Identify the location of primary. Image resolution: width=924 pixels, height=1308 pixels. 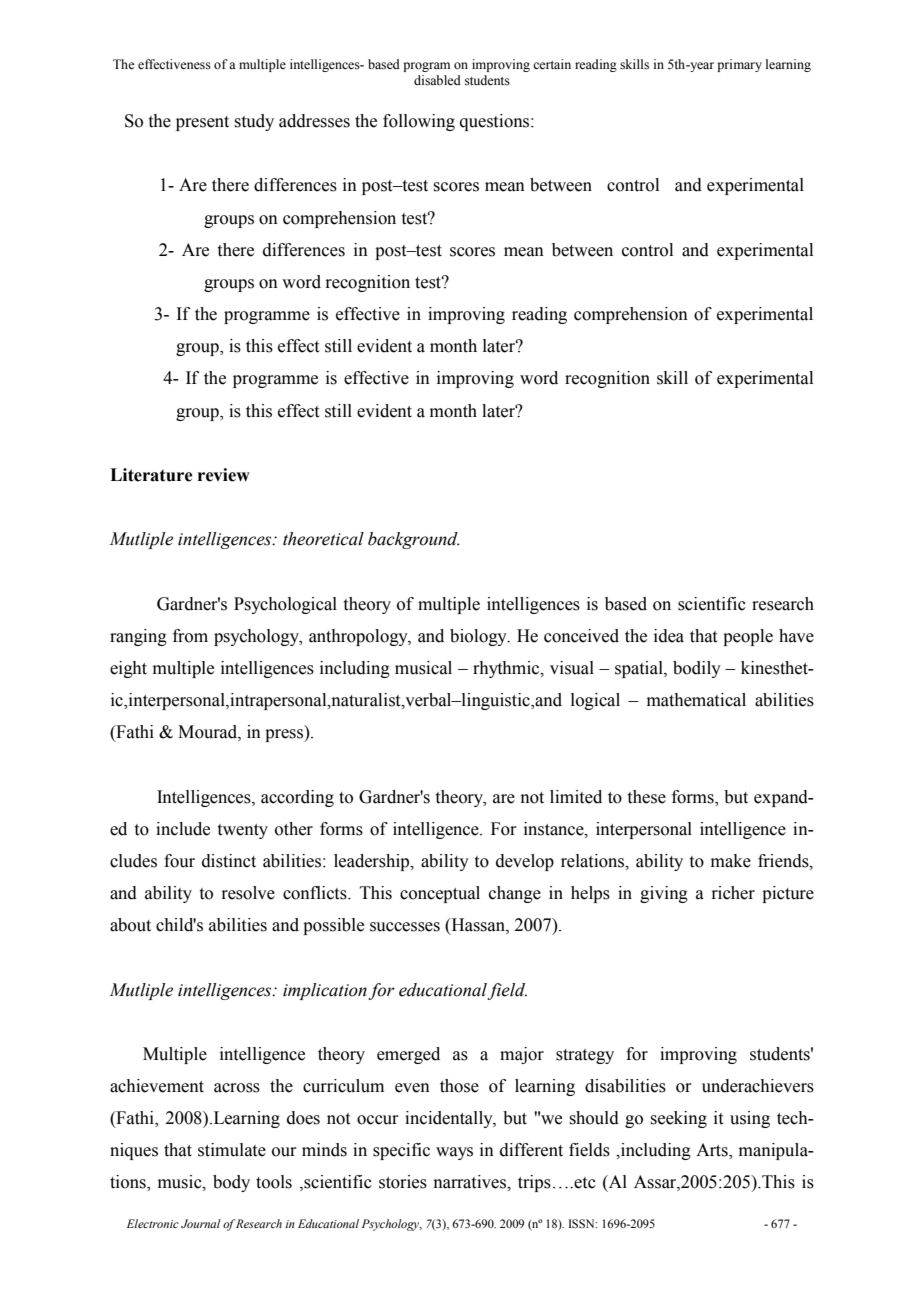
(739, 65).
